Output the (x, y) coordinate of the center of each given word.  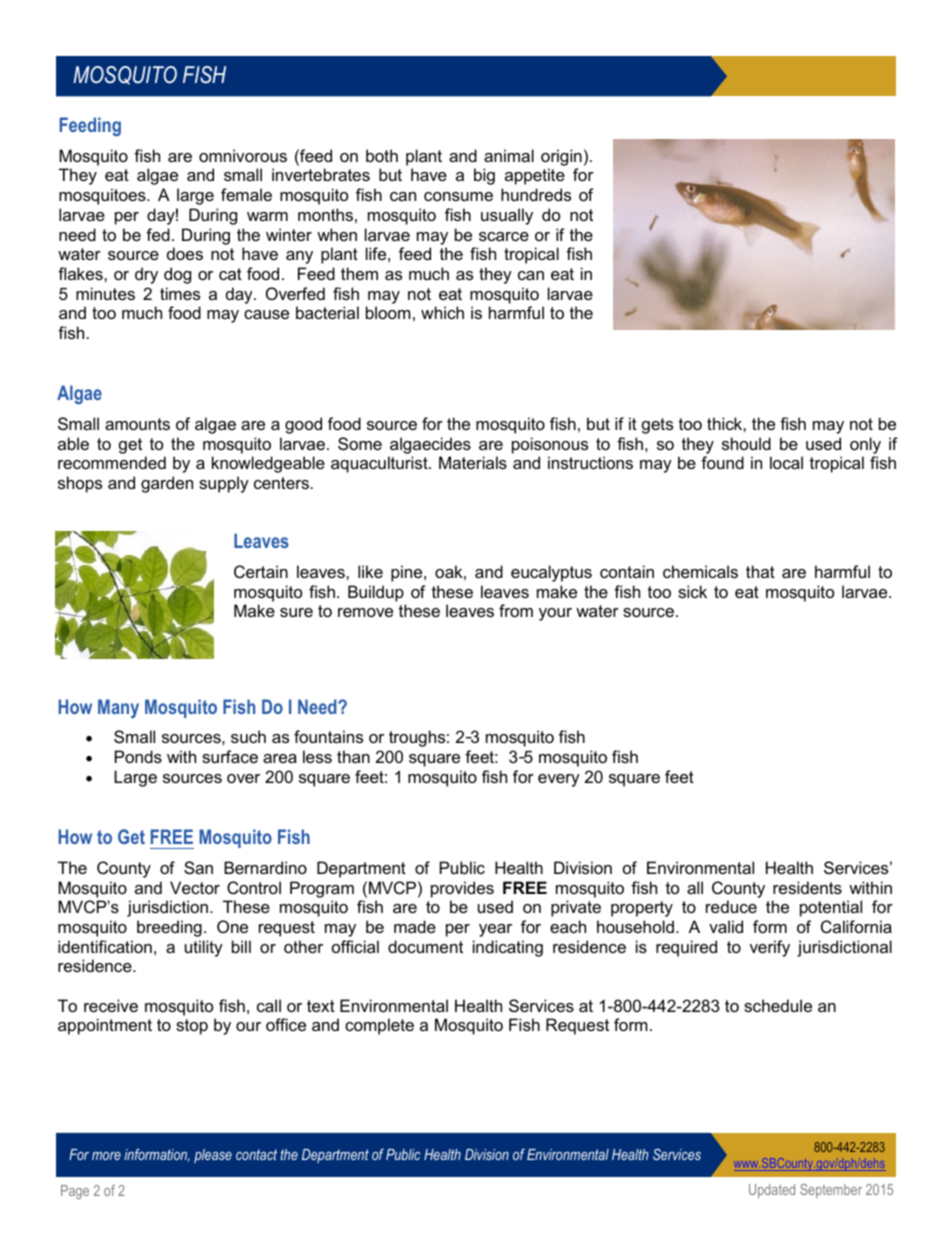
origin (561, 157)
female (246, 194)
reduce (731, 906)
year (495, 930)
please (213, 1156)
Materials (473, 462)
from (516, 610)
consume (458, 196)
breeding (169, 928)
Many (118, 708)
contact (256, 1154)
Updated (772, 1191)
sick (692, 591)
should (746, 443)
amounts (137, 424)
